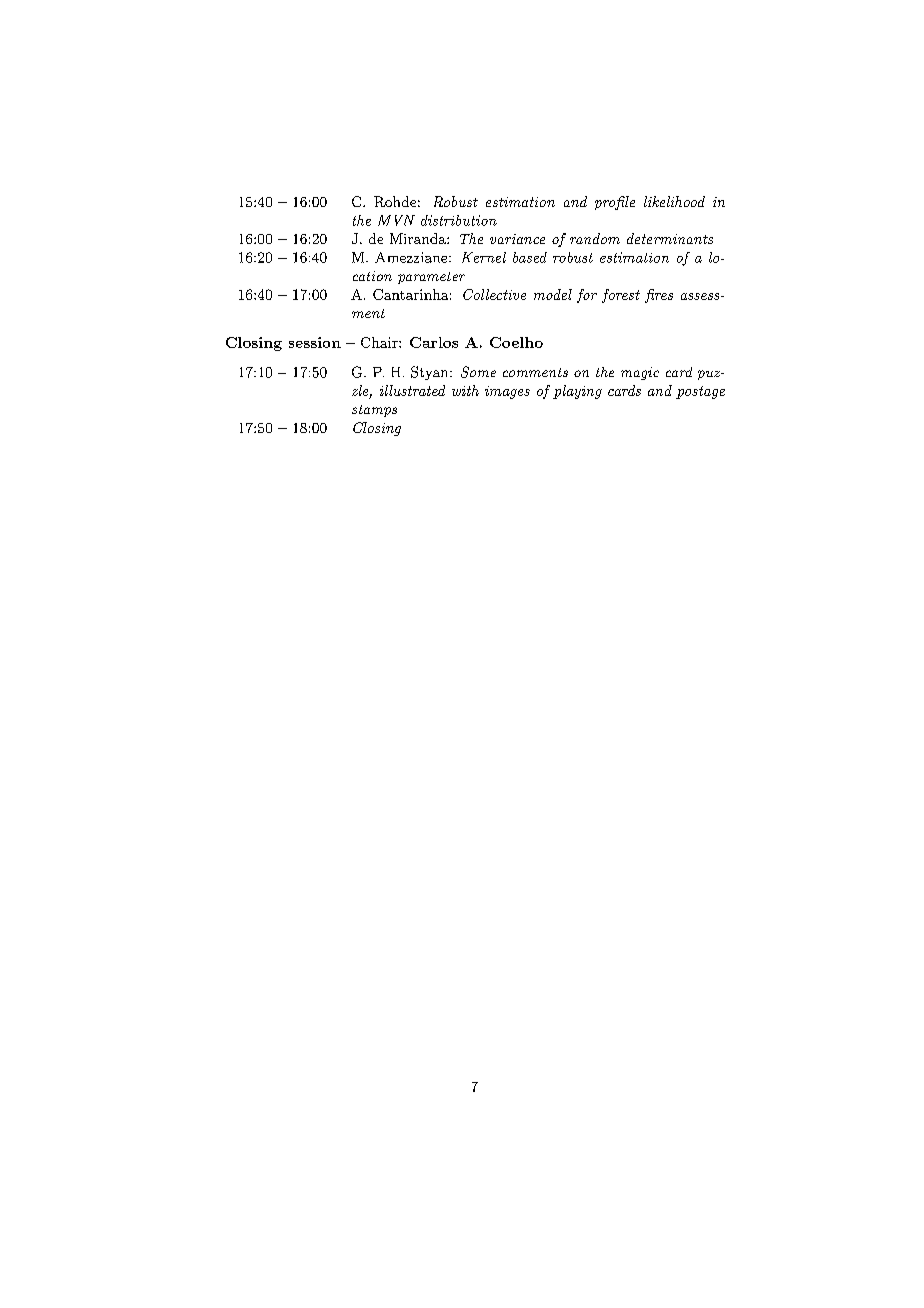 The image size is (924, 1308). What do you see at coordinates (315, 342) in the screenshot?
I see `session` at bounding box center [315, 342].
